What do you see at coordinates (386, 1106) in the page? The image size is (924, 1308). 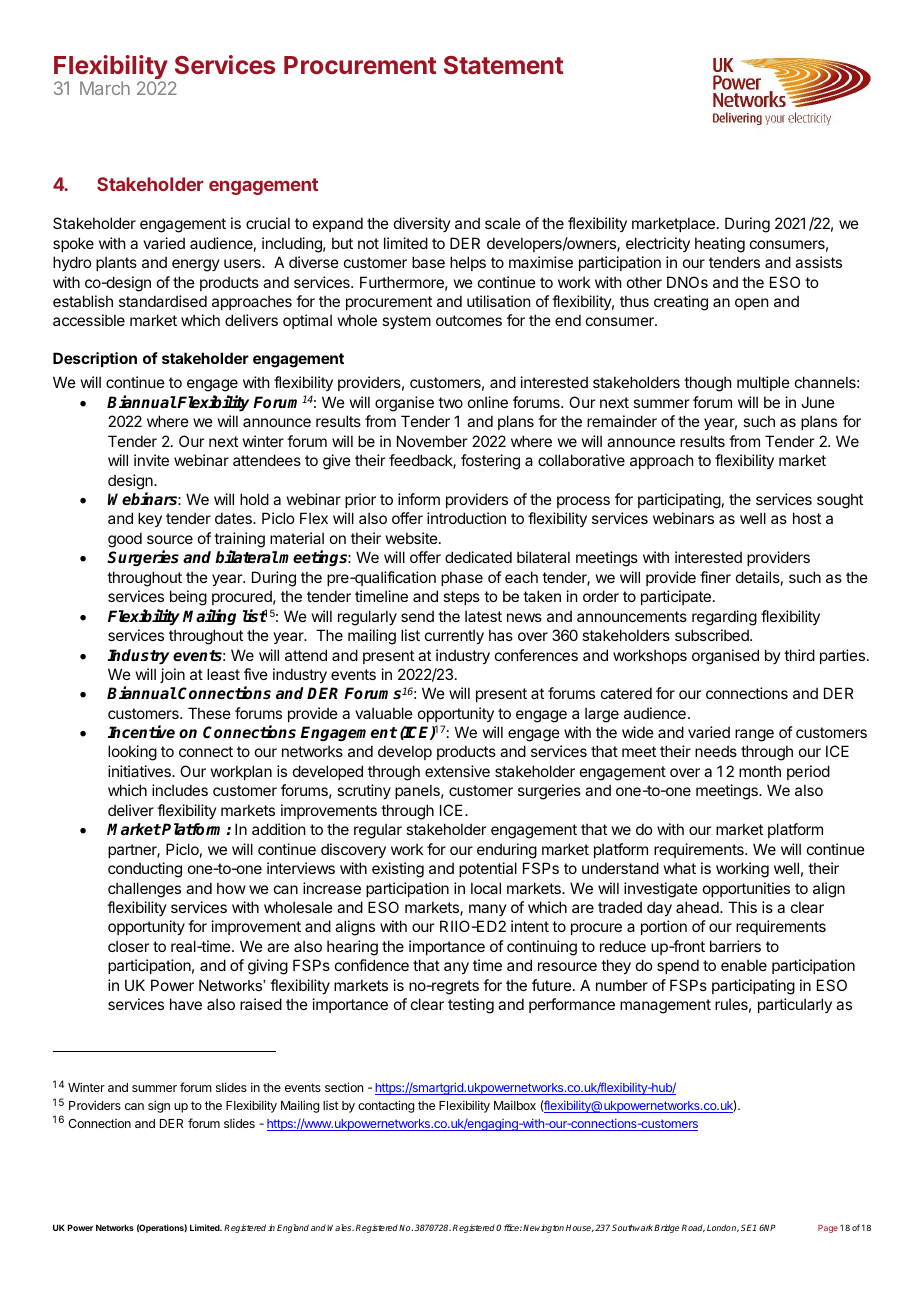 I see `contacting` at bounding box center [386, 1106].
